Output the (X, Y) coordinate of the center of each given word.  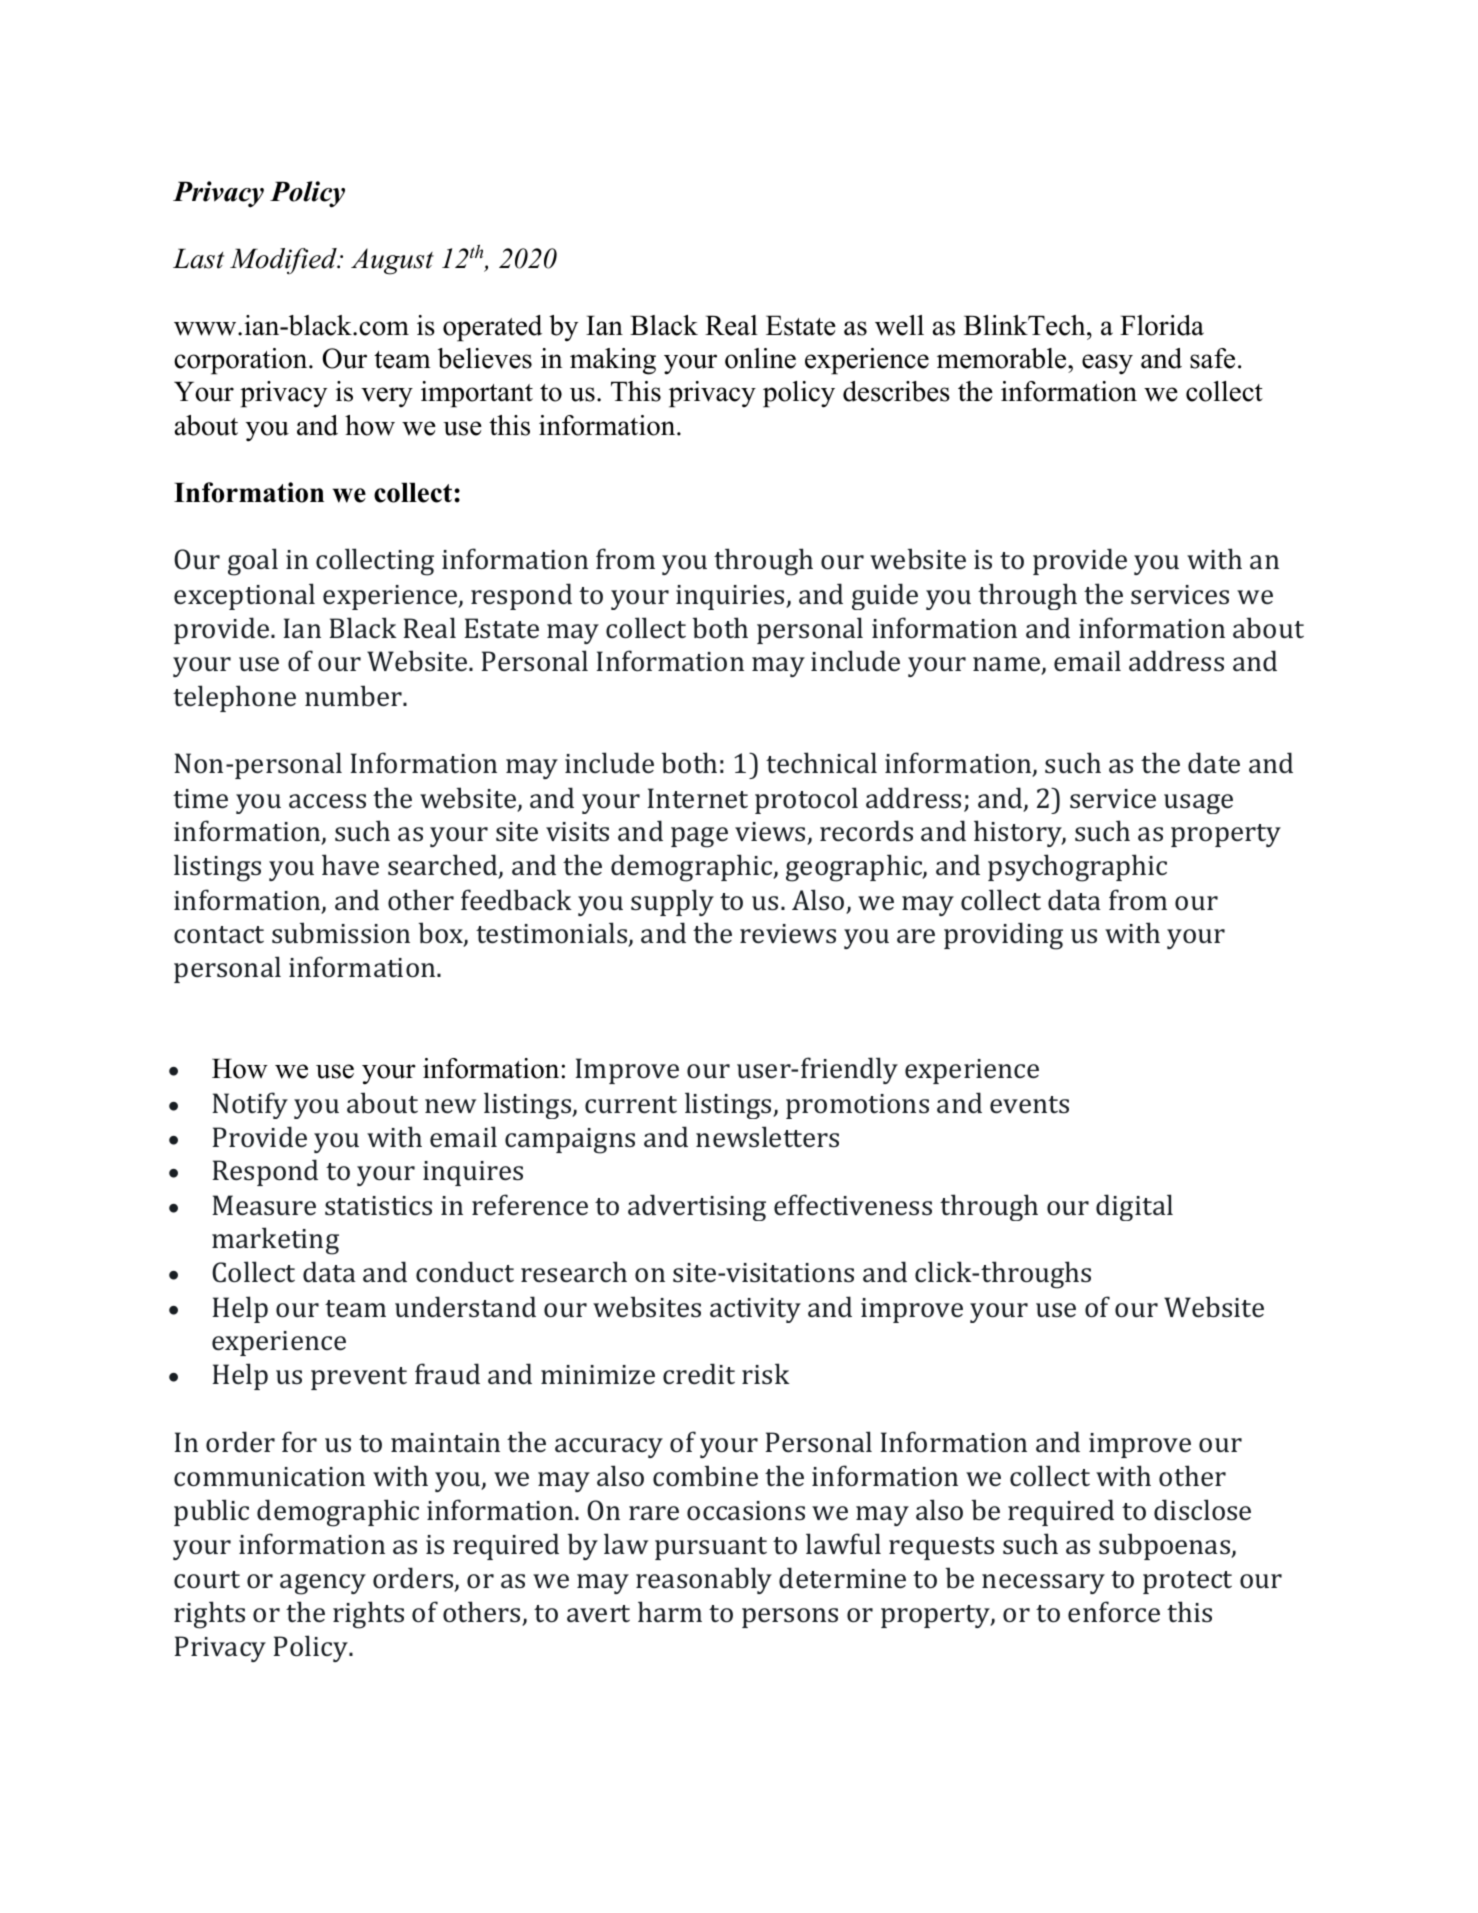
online (760, 358)
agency (323, 1584)
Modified (284, 261)
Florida (1162, 325)
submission (341, 932)
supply (672, 902)
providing (1003, 936)
